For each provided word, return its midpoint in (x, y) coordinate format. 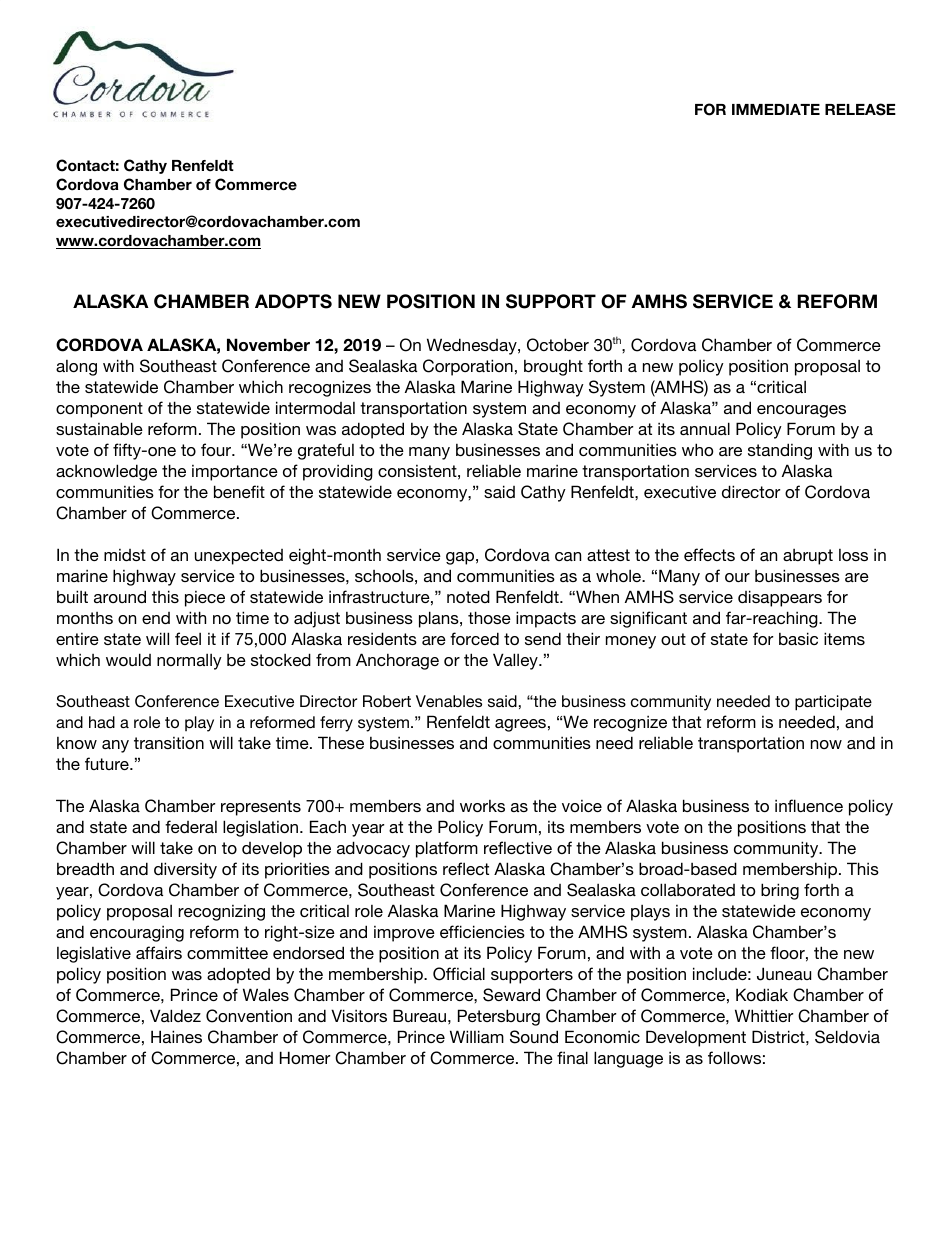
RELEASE (860, 109)
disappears (780, 598)
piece (205, 599)
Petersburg (499, 1017)
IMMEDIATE (776, 109)
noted (468, 596)
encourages (801, 411)
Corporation (468, 367)
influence (809, 805)
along (76, 368)
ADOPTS (293, 301)
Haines (176, 1036)
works (482, 806)
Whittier (764, 1015)
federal (191, 826)
